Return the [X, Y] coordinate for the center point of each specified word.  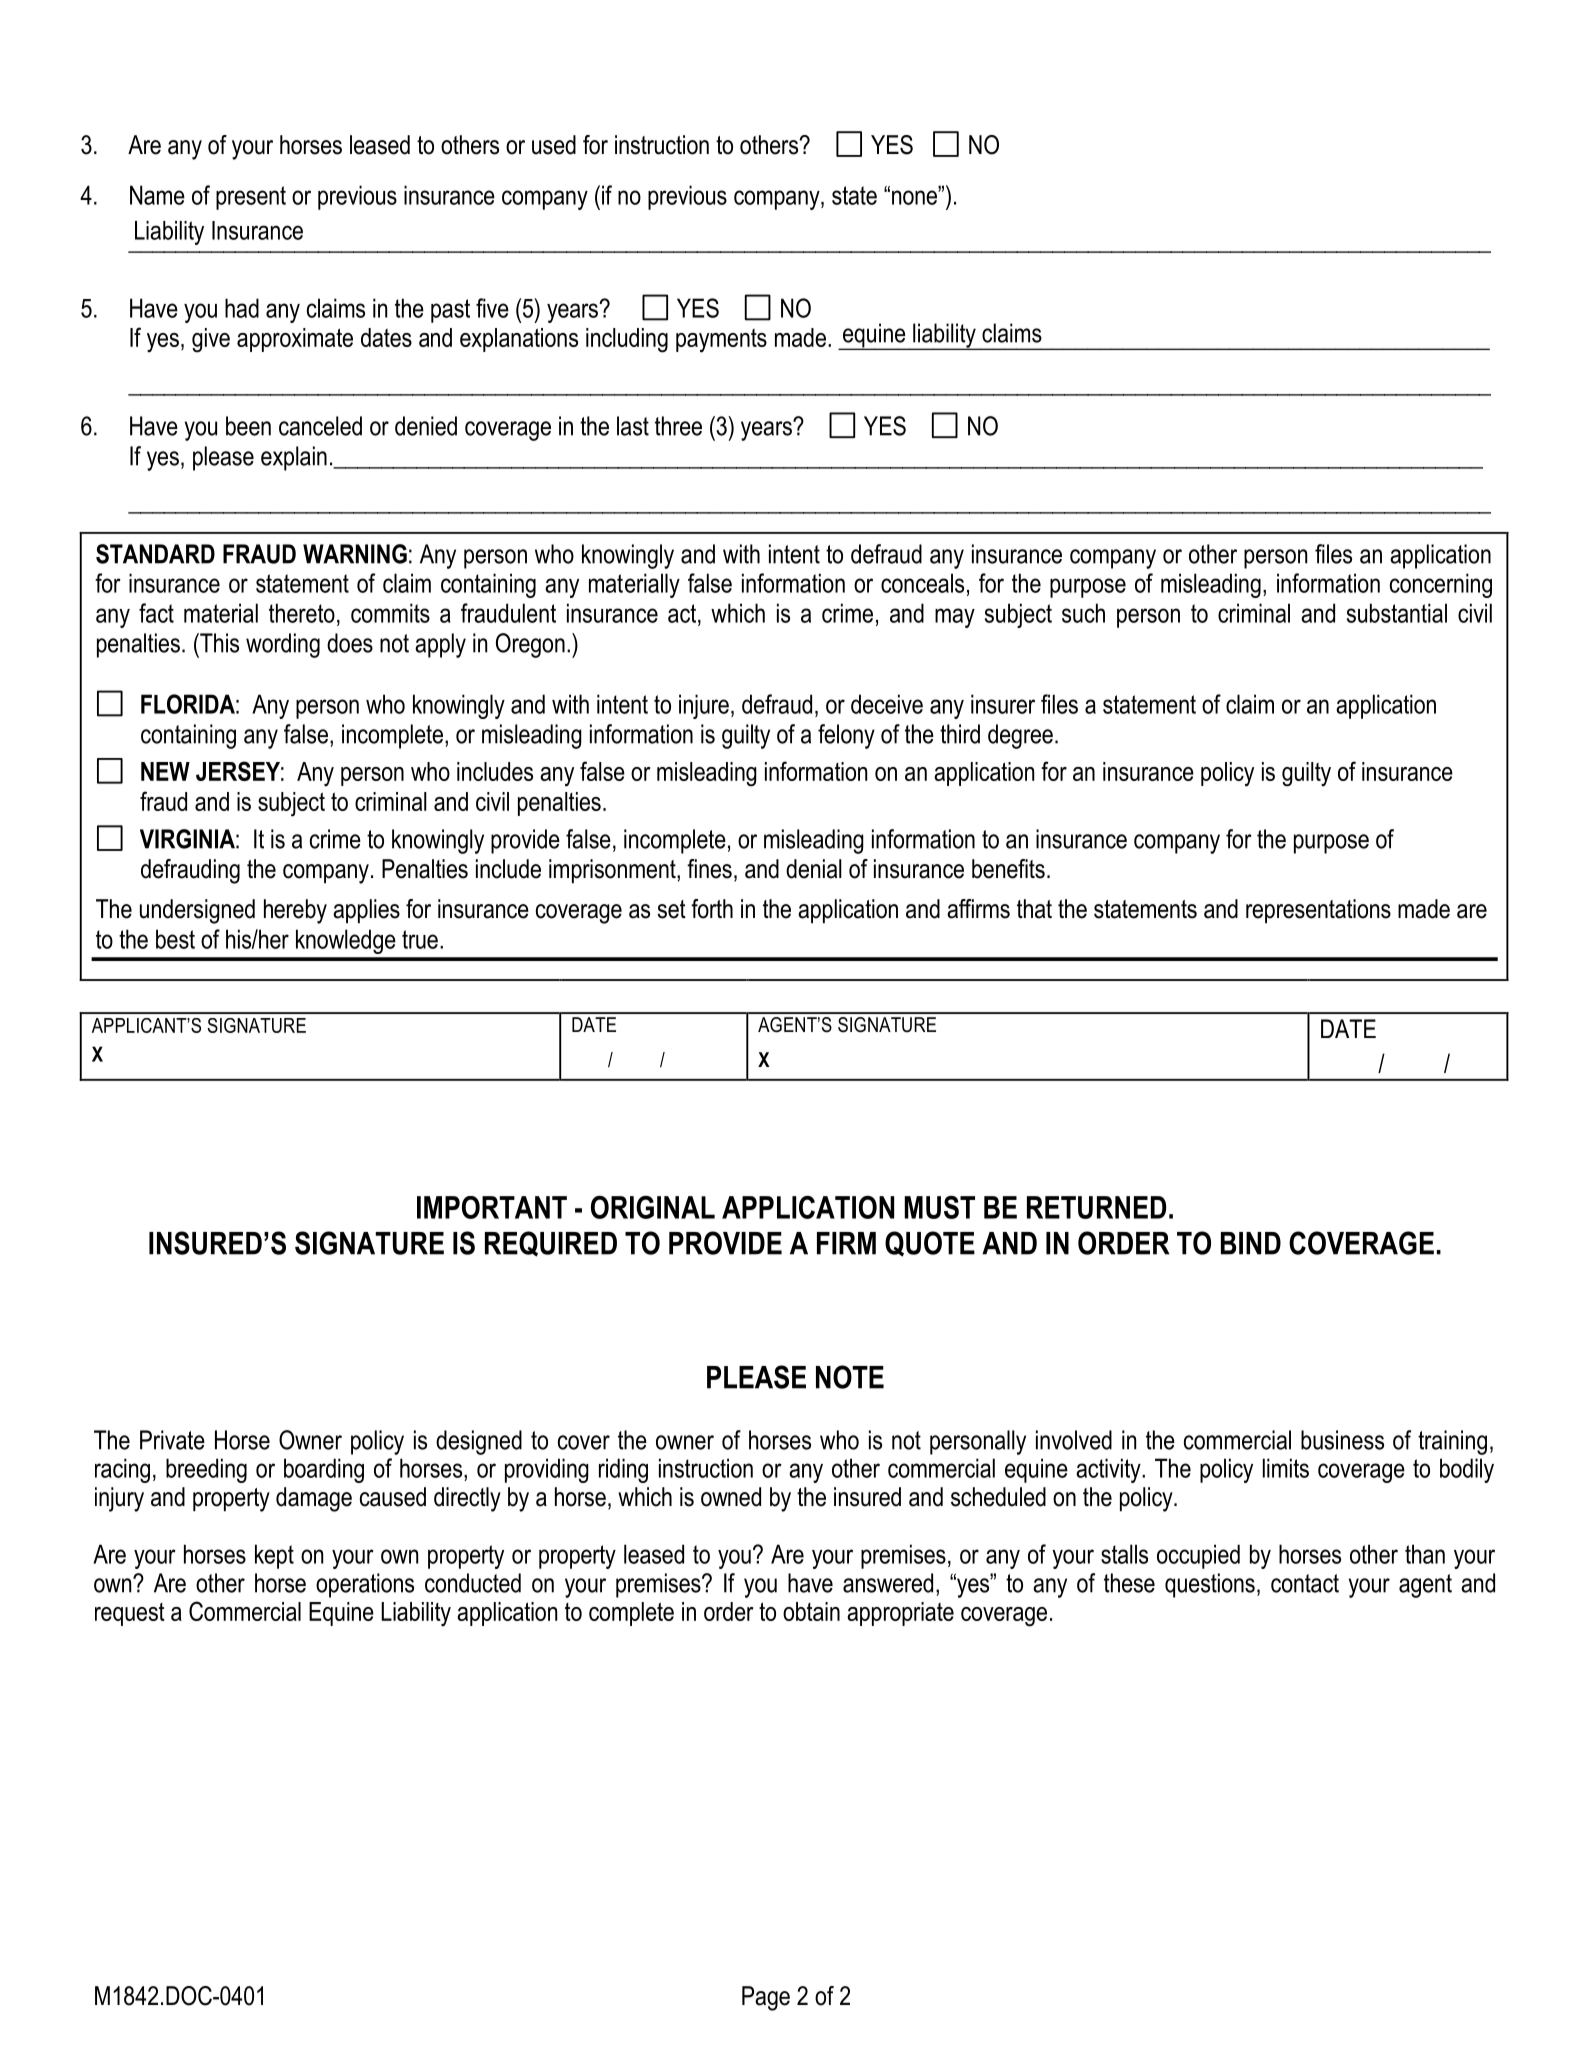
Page [766, 1998]
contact [1305, 1583]
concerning [1441, 585]
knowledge [346, 941]
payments [721, 341]
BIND [1251, 1243]
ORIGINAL [653, 1207]
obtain [811, 1611]
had [242, 308]
